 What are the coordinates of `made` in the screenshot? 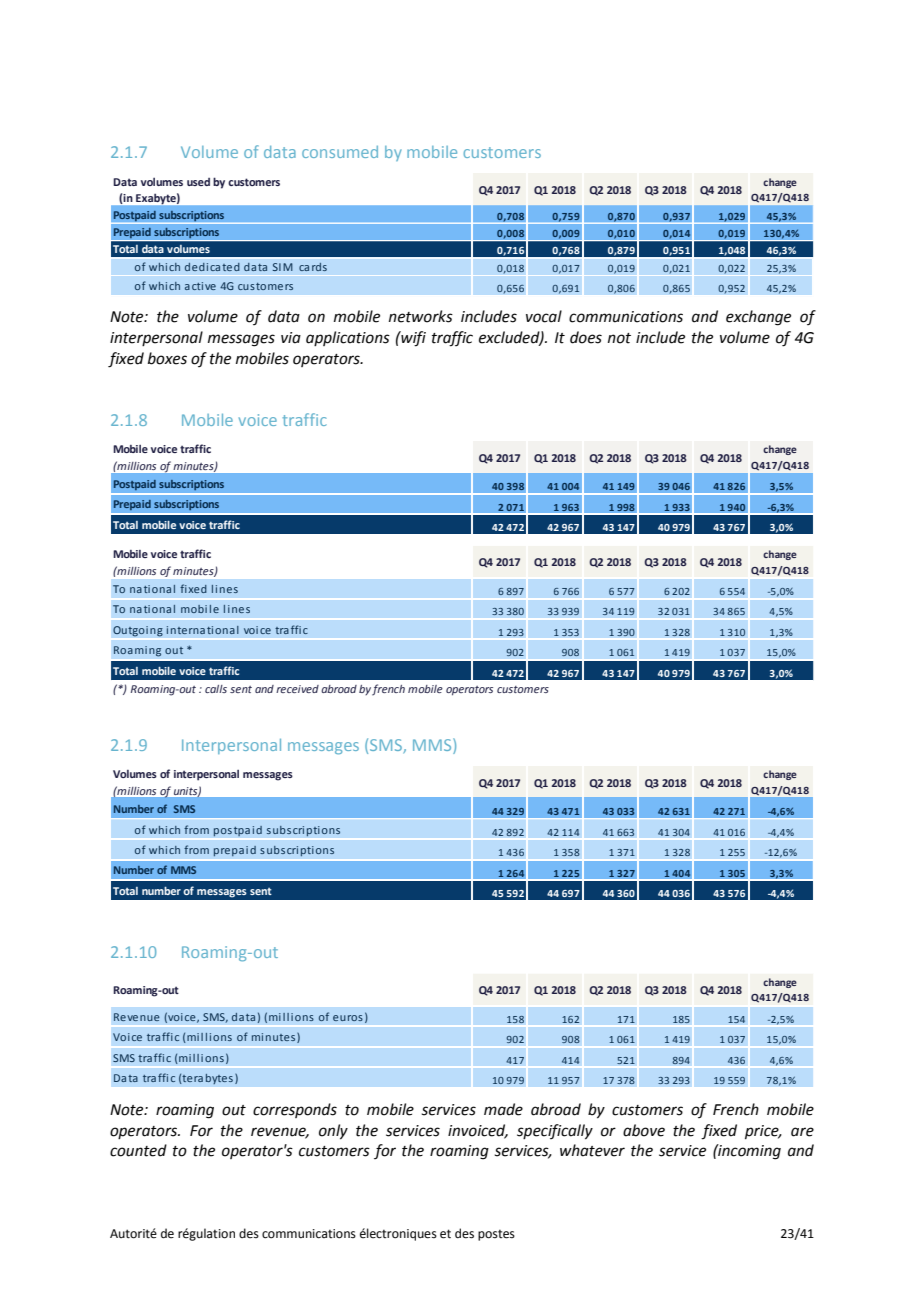 It's located at (503, 1109).
